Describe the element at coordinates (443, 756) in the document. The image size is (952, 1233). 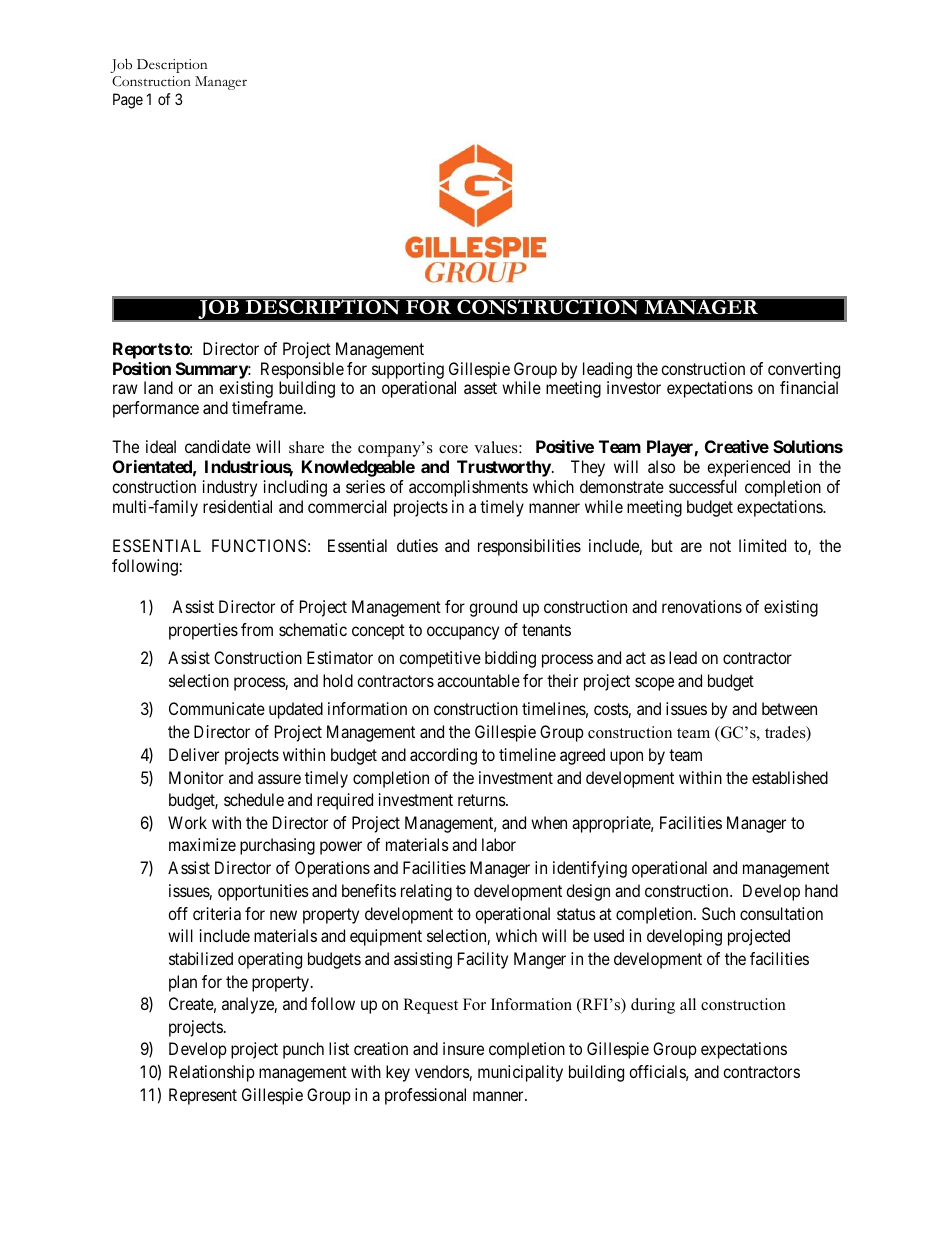
I see `according` at that location.
